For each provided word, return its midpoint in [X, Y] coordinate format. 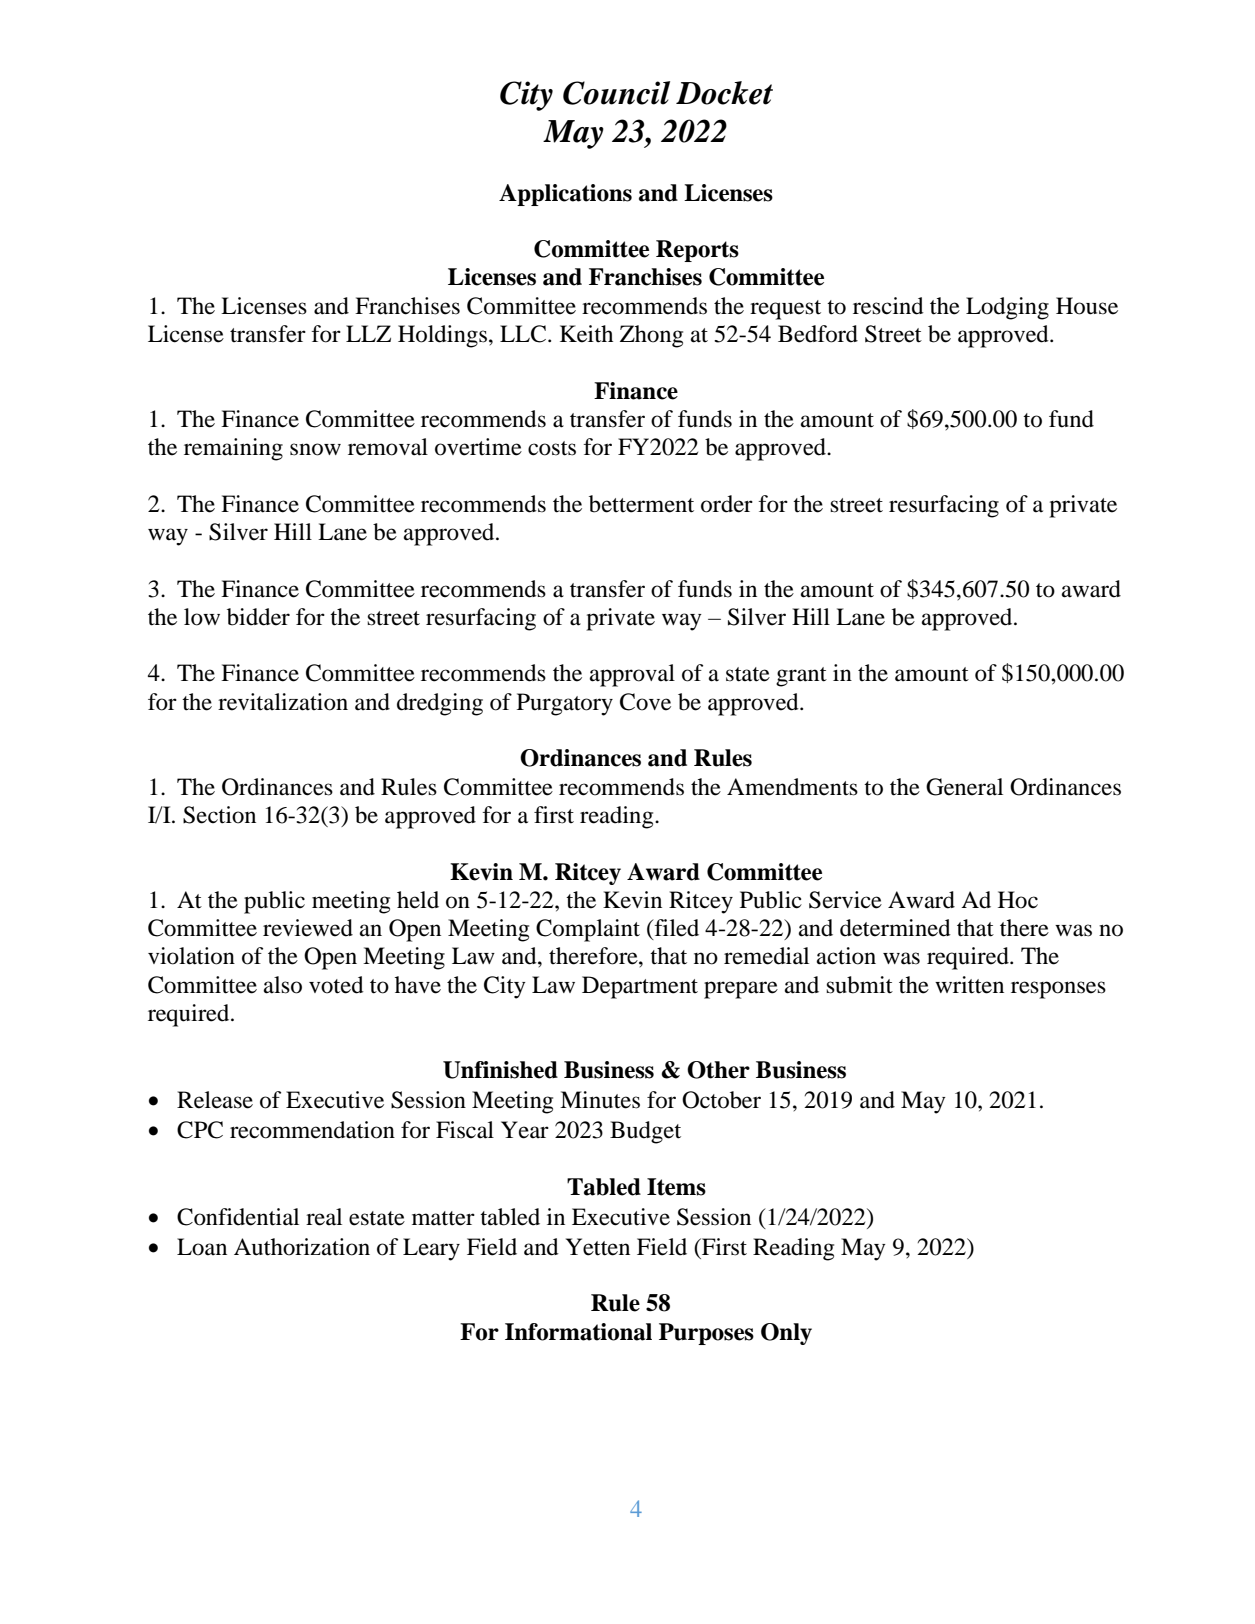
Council [616, 93]
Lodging [1007, 308]
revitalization [283, 702]
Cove [645, 702]
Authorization [302, 1247]
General [964, 787]
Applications [565, 195]
